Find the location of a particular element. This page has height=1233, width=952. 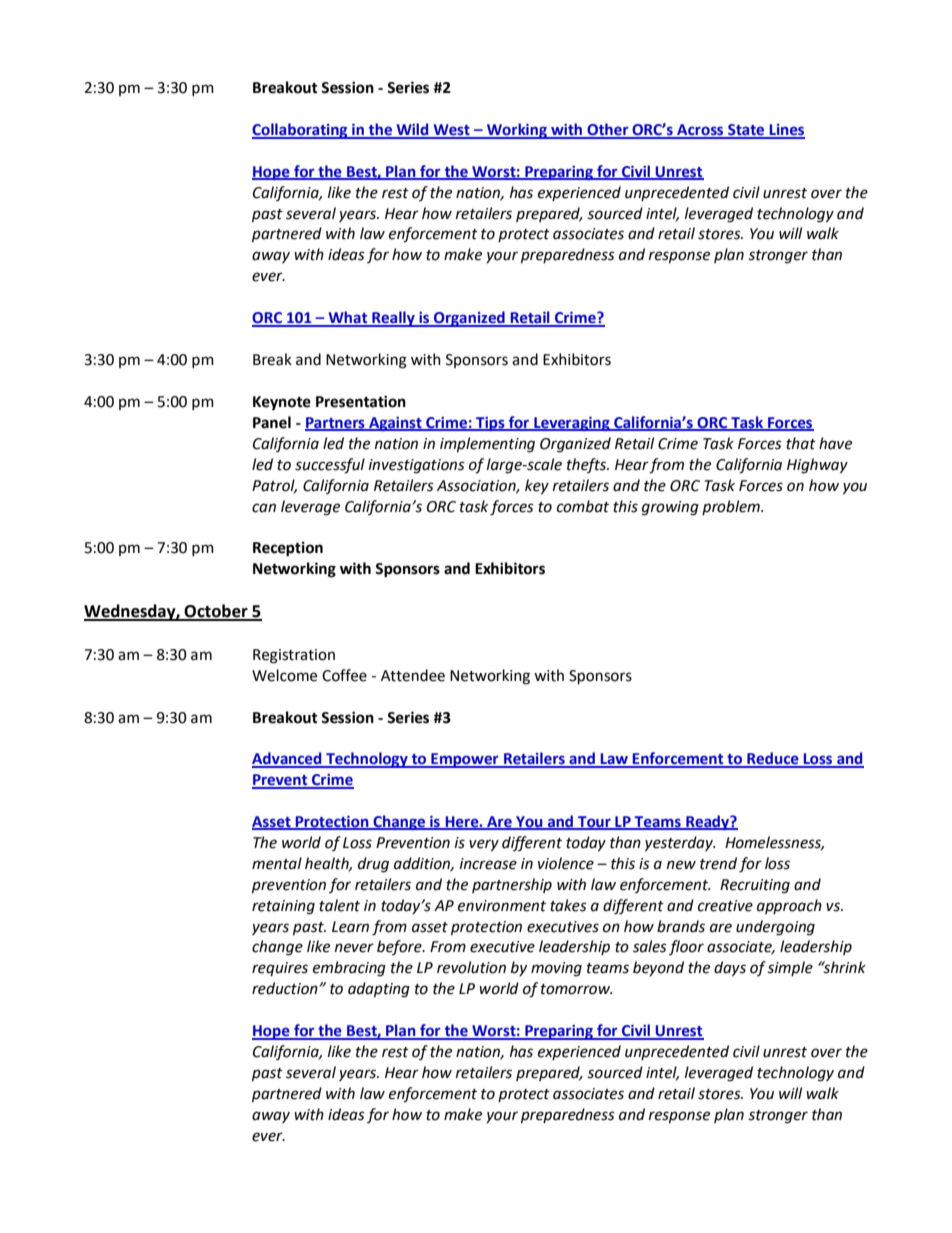

requires is located at coordinates (280, 969).
